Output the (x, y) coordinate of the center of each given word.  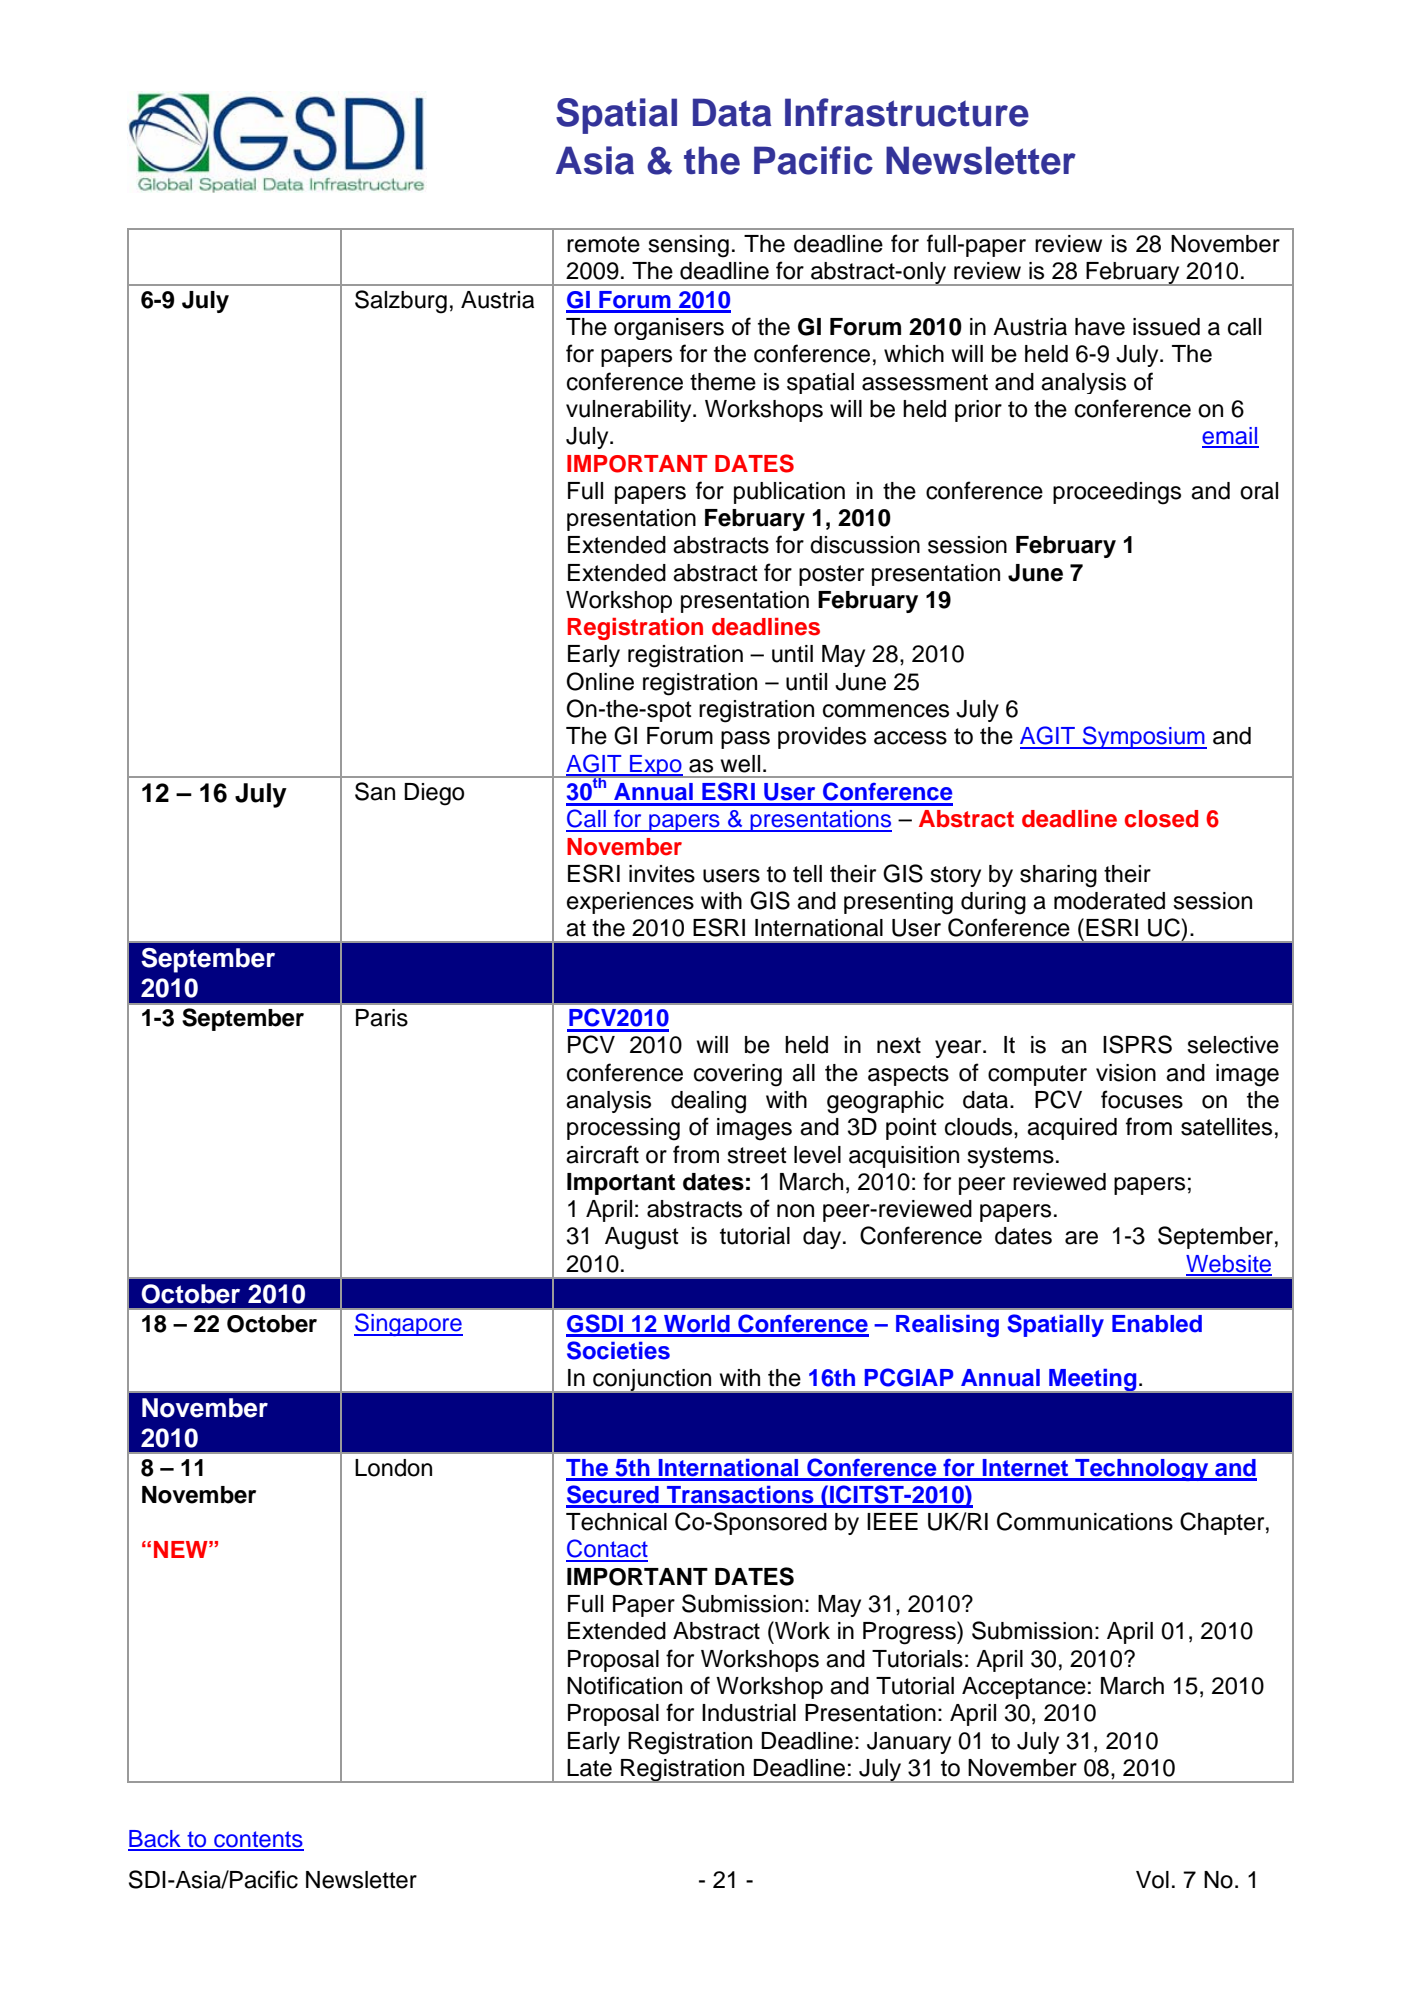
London (393, 1468)
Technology (1142, 1470)
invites (662, 874)
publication (789, 493)
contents (258, 1840)
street (757, 1155)
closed (1161, 819)
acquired (1072, 1129)
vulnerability (630, 411)
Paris (382, 1018)
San (375, 791)
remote (603, 244)
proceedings (1117, 493)
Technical (616, 1522)
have (1100, 327)
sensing (688, 246)
